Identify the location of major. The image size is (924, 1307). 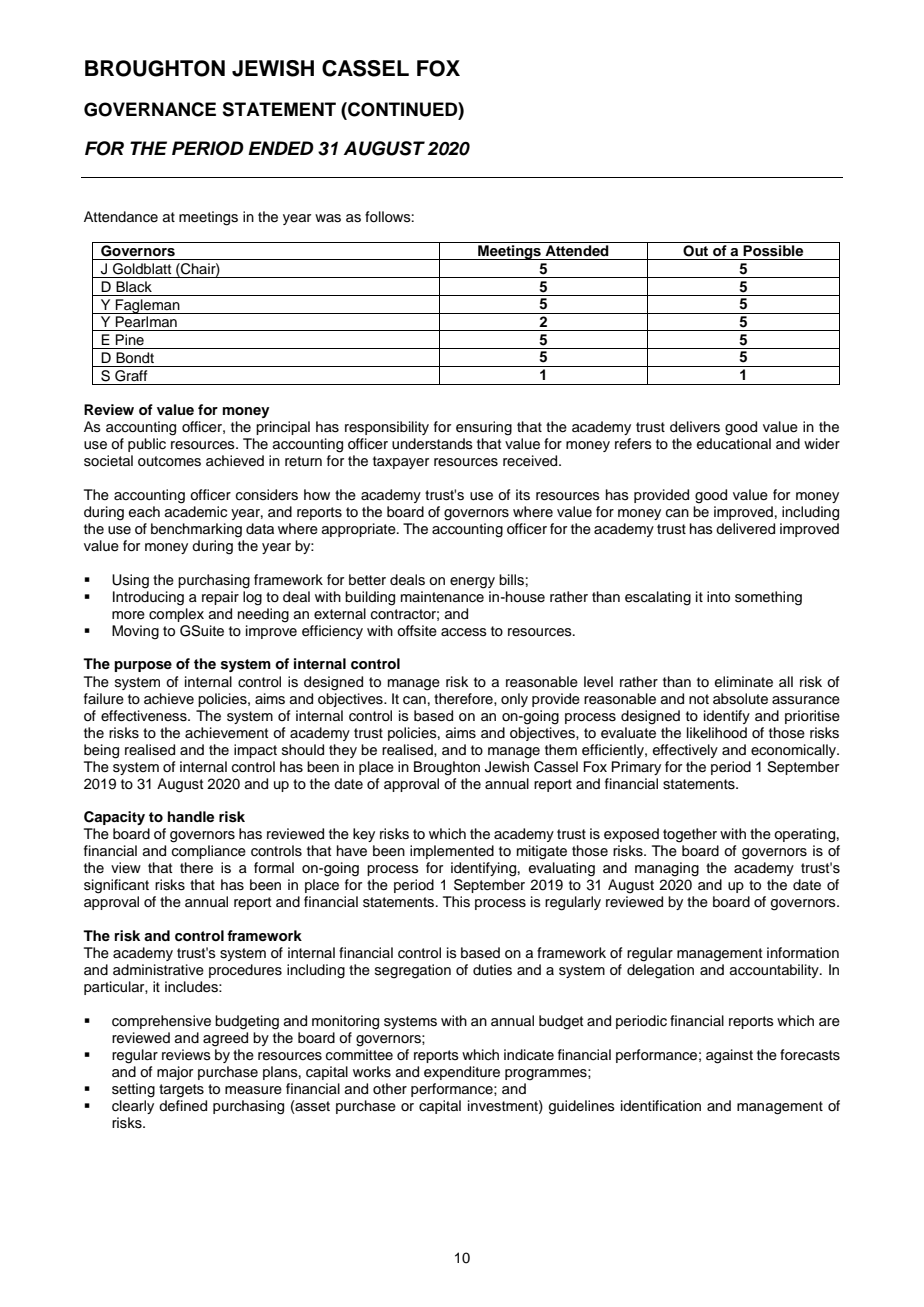
(175, 1073).
